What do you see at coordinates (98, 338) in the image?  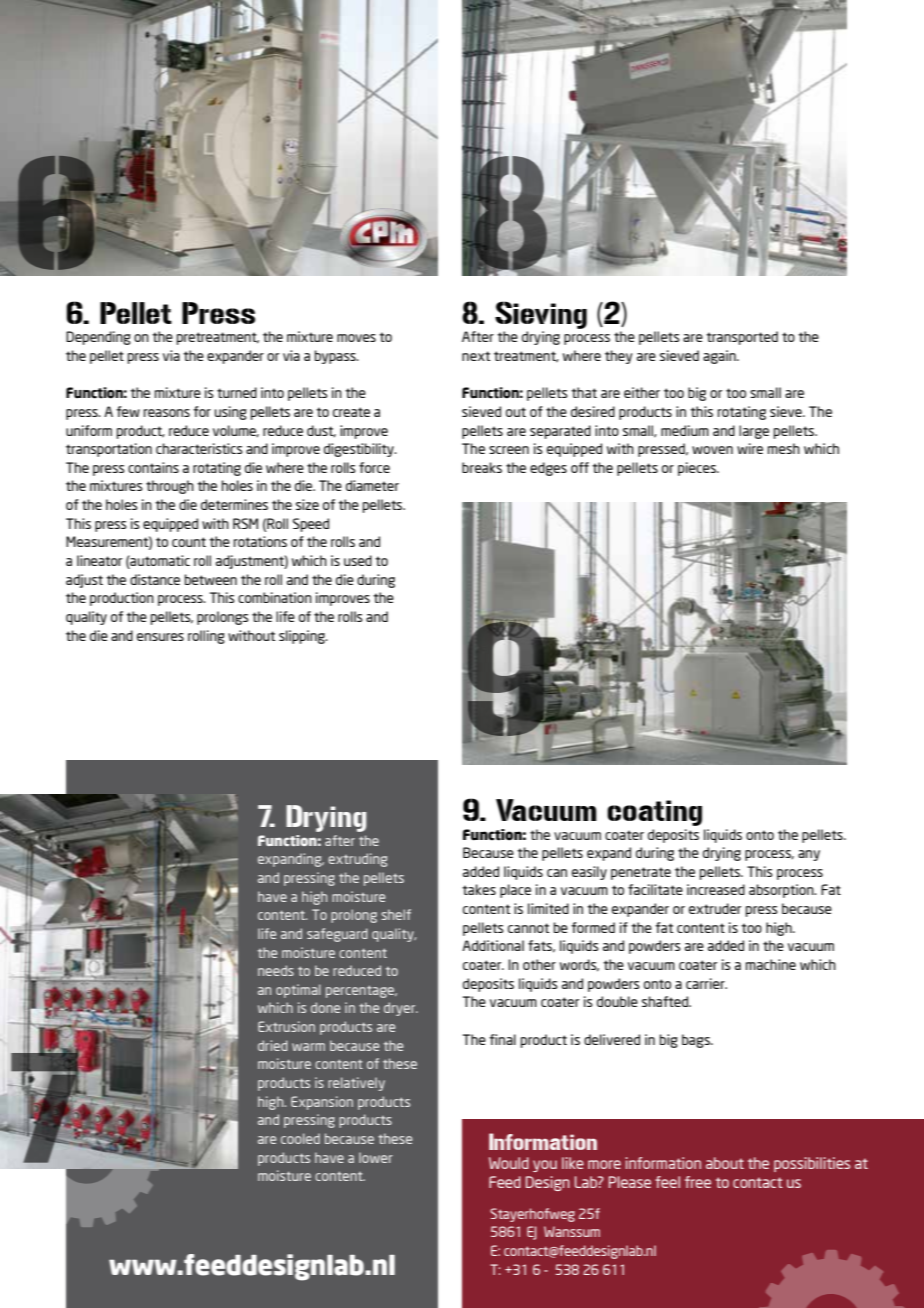 I see `Depending` at bounding box center [98, 338].
